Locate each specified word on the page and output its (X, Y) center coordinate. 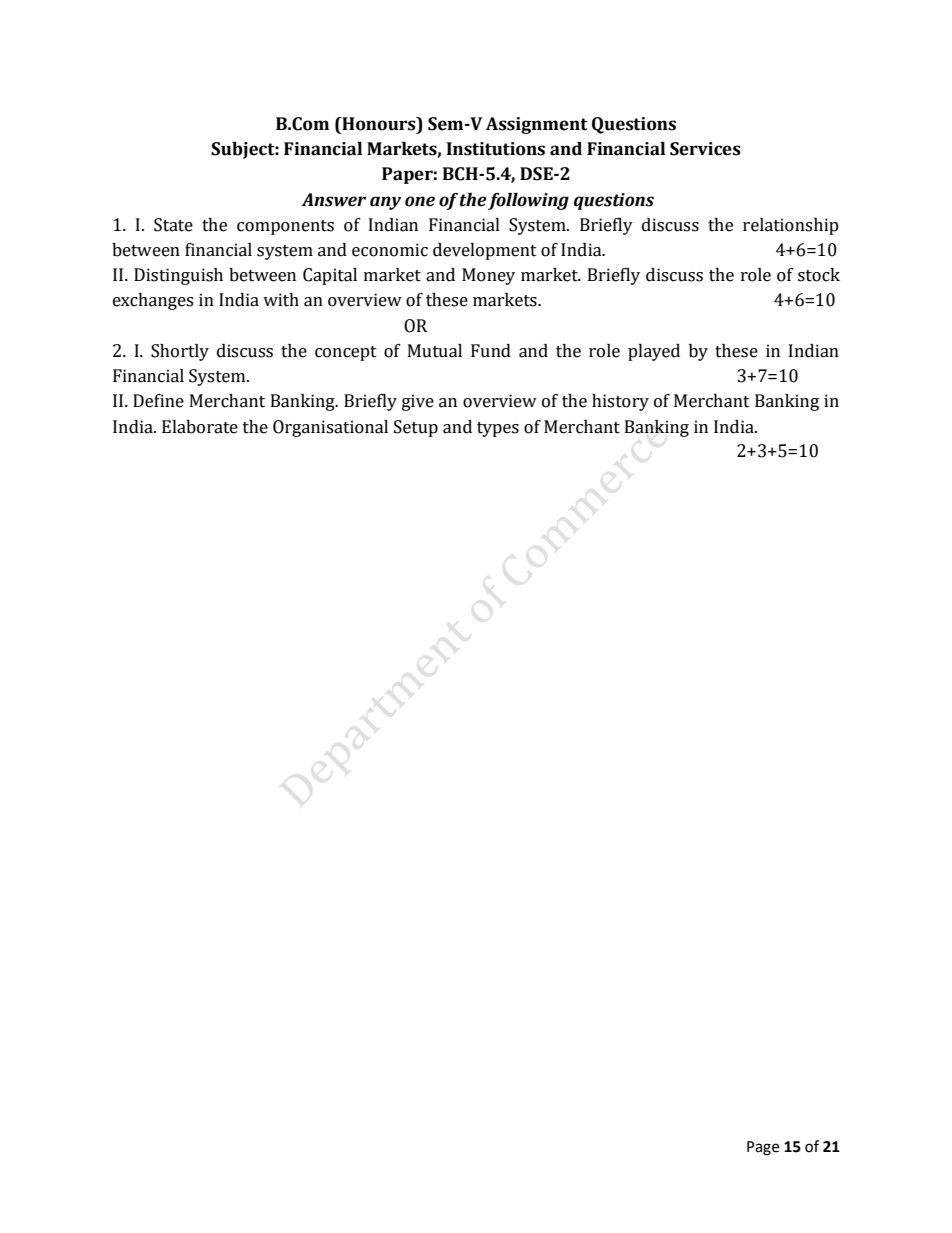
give (418, 402)
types (498, 429)
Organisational (330, 428)
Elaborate (200, 427)
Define (158, 401)
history (620, 402)
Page (763, 1148)
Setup (416, 428)
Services (705, 149)
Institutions (496, 149)
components (285, 227)
